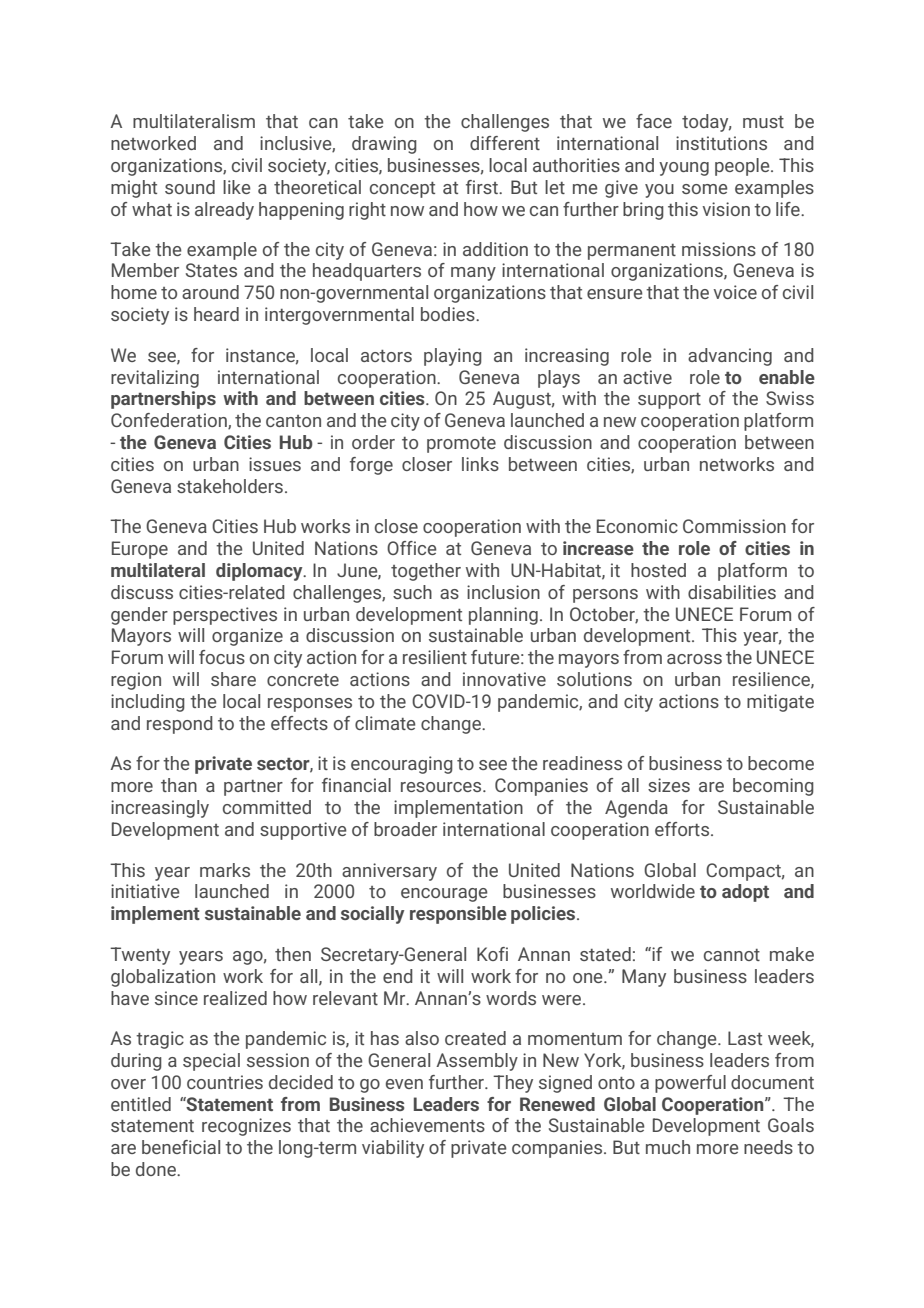 The height and width of the page is (1308, 924). I want to click on Commission, so click(734, 526).
